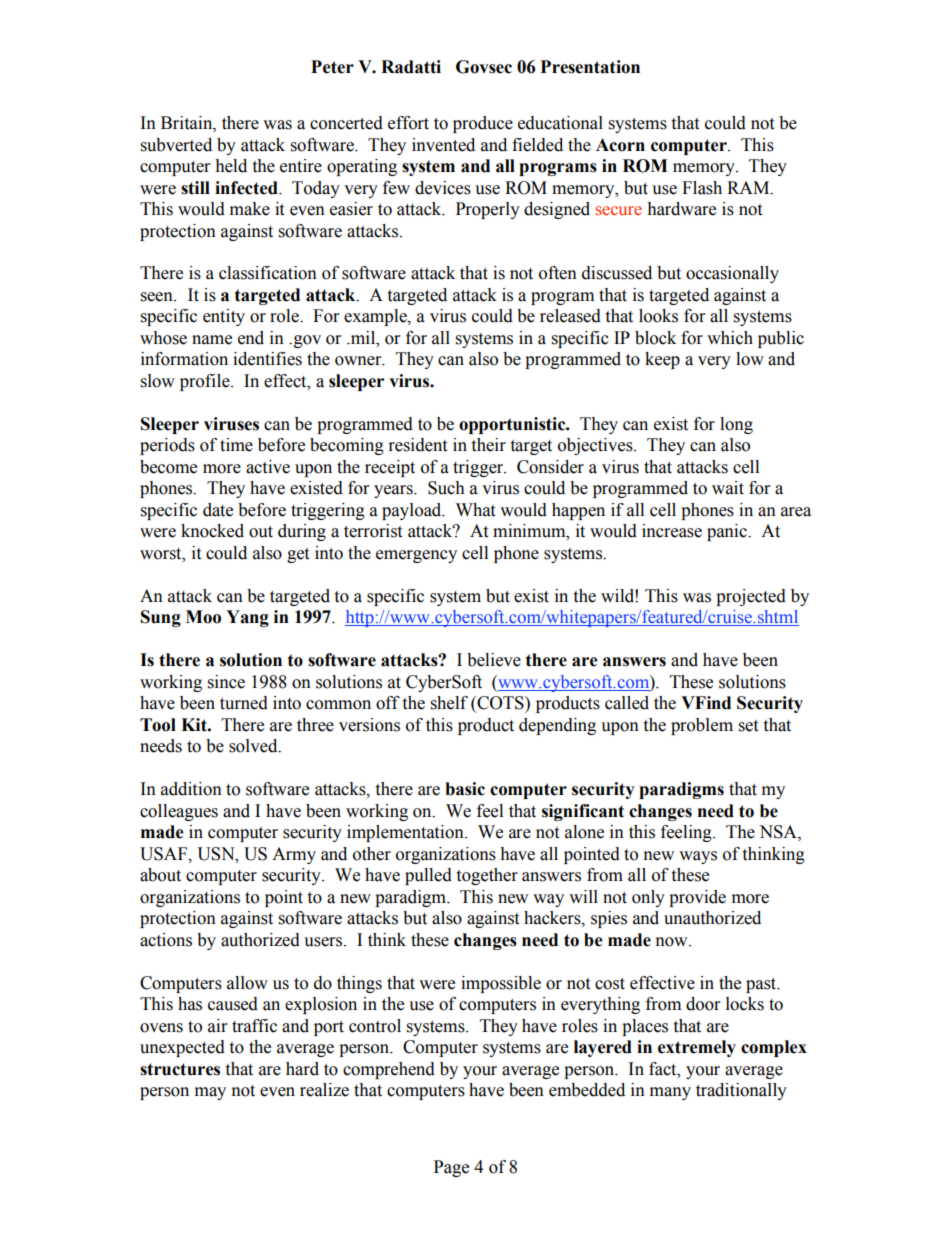 The image size is (952, 1233). Describe the element at coordinates (702, 188) in the document. I see `Flash` at that location.
